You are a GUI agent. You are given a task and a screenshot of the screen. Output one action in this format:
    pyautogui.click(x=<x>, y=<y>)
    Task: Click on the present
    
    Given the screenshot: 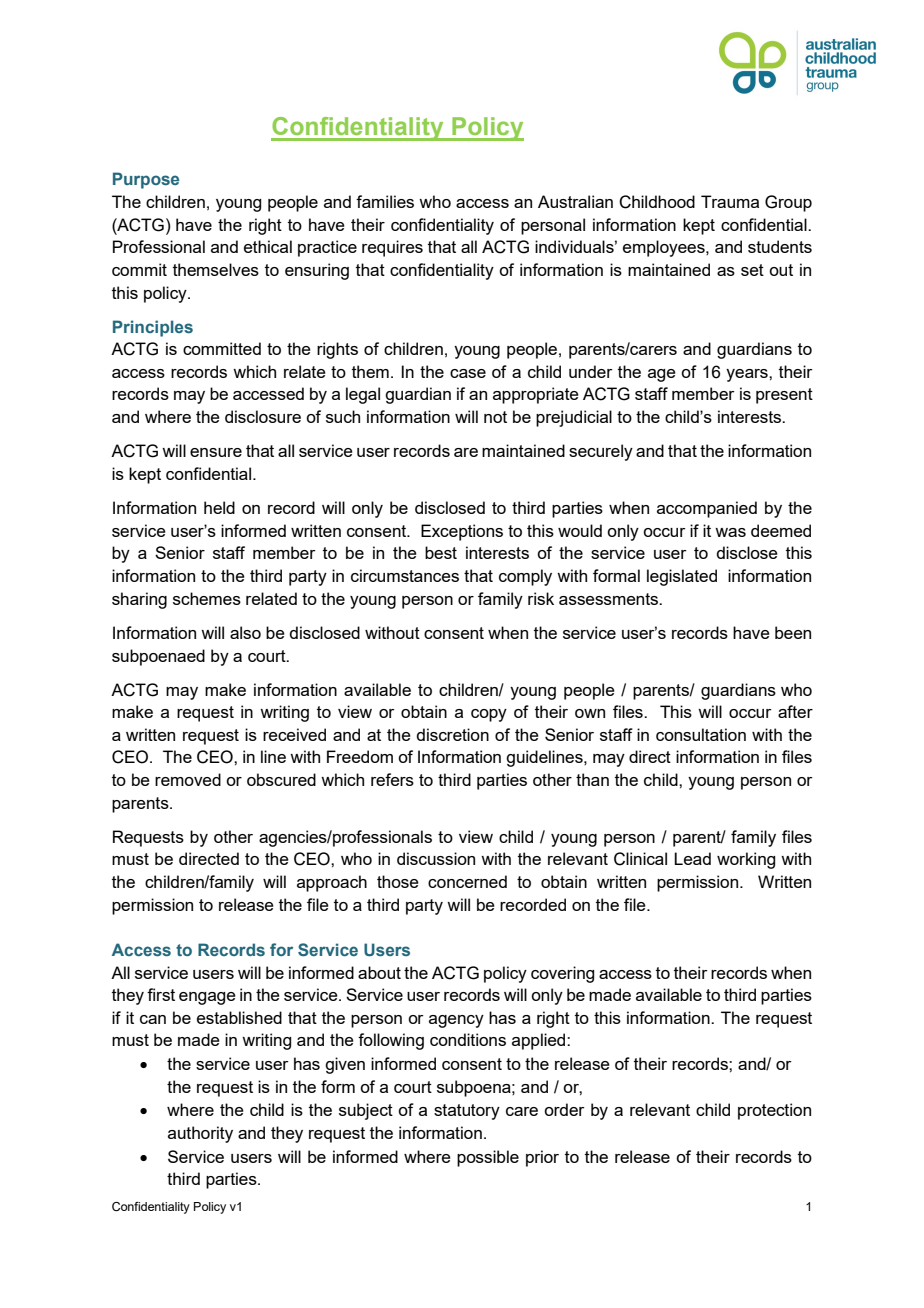 What is the action you would take?
    pyautogui.click(x=784, y=396)
